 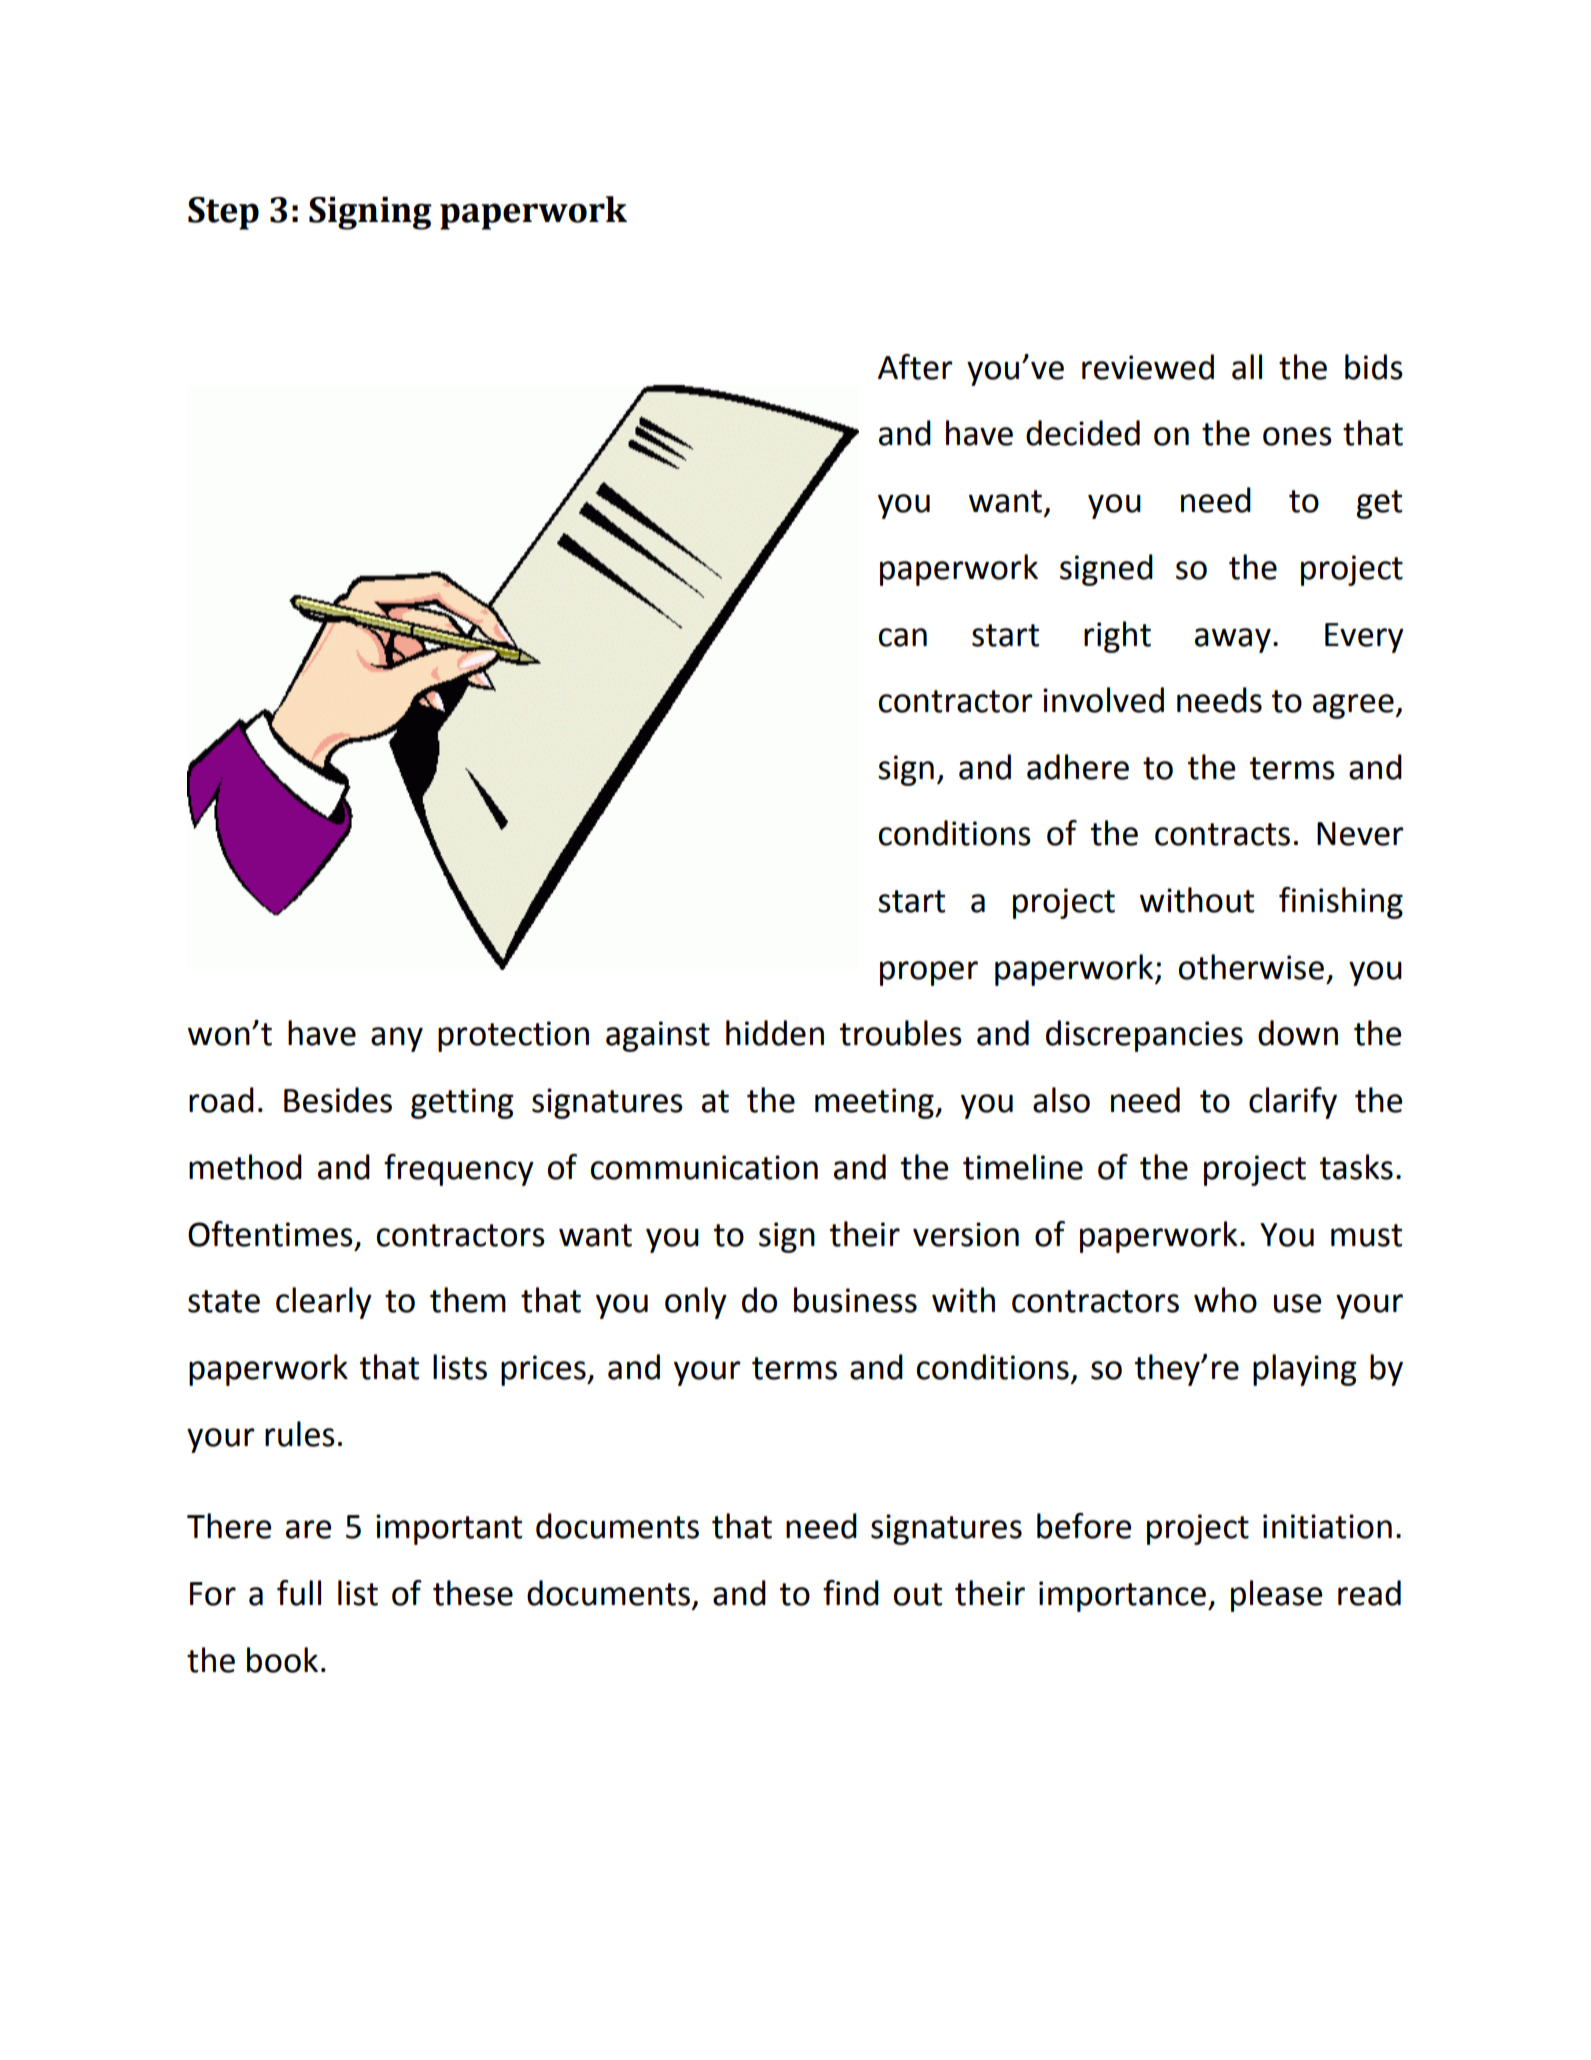 I want to click on clearly, so click(x=324, y=1303).
